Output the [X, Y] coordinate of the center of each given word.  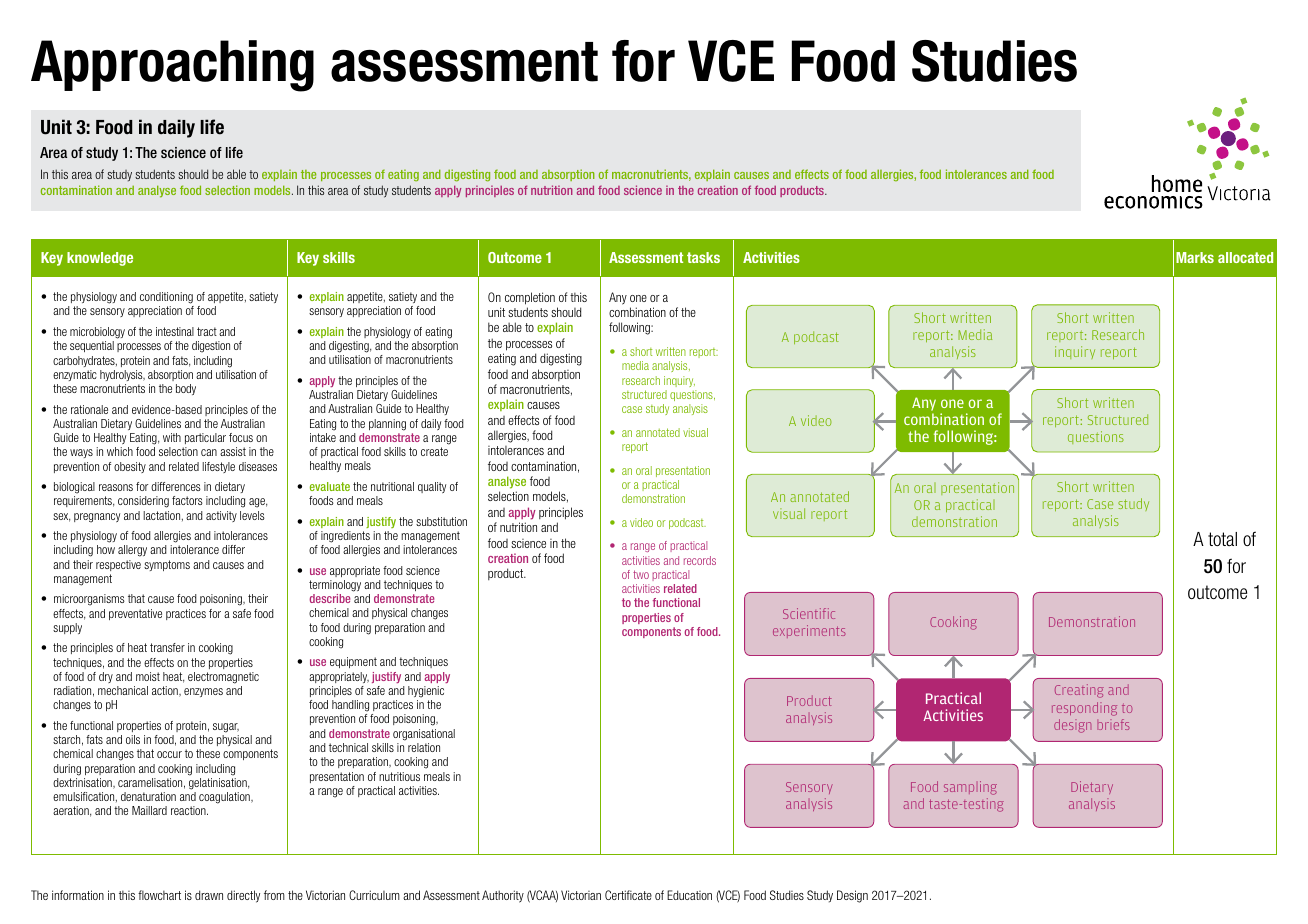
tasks [703, 257]
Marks [1195, 257]
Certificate [628, 895]
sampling [970, 788]
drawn [209, 895]
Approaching [172, 66]
